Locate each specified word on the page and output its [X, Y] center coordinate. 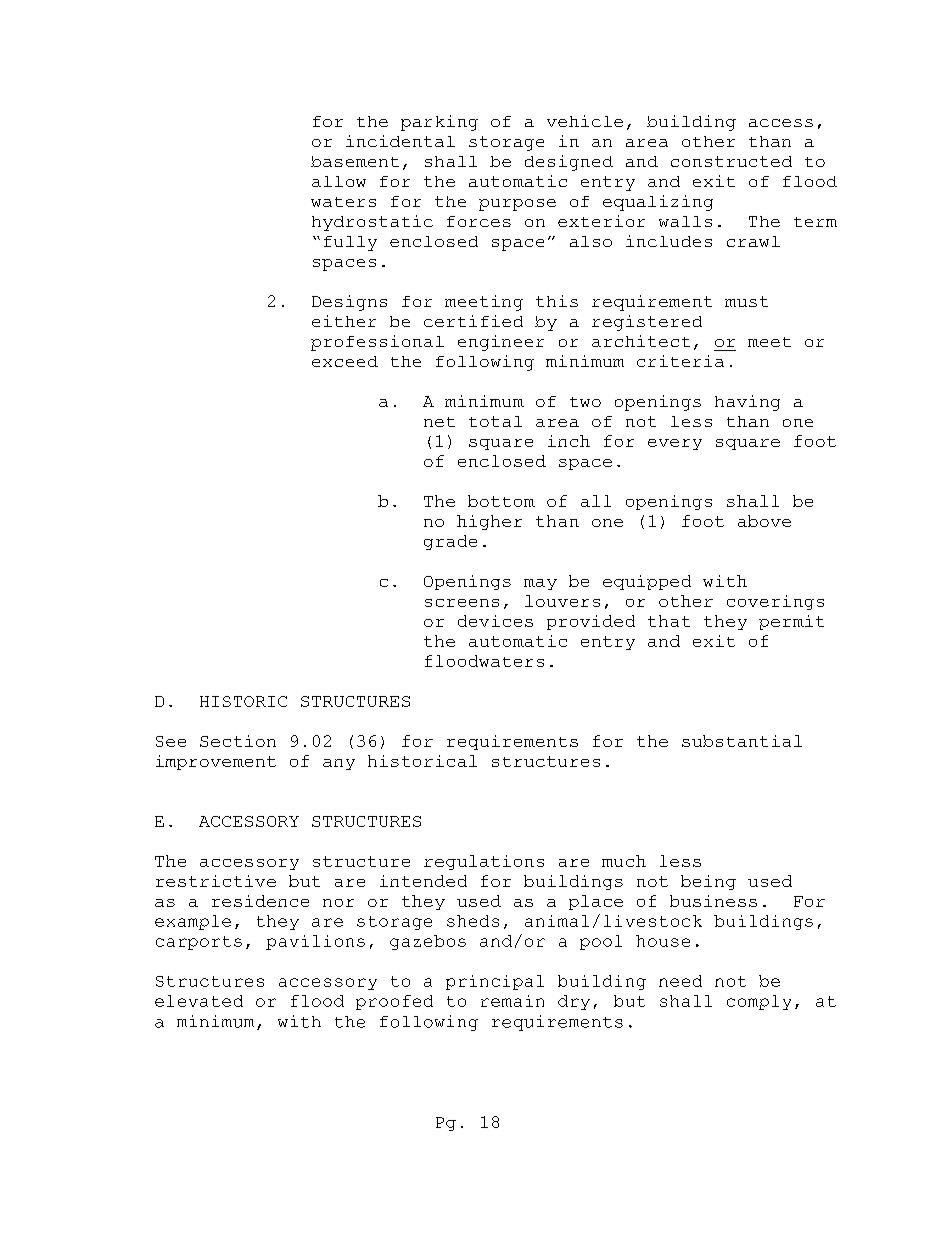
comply [759, 1002]
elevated [199, 1001]
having [747, 403]
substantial [742, 741]
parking [439, 123]
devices [495, 621]
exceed [345, 361]
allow [339, 181]
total [495, 421]
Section [238, 741]
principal [495, 982]
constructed [731, 161]
